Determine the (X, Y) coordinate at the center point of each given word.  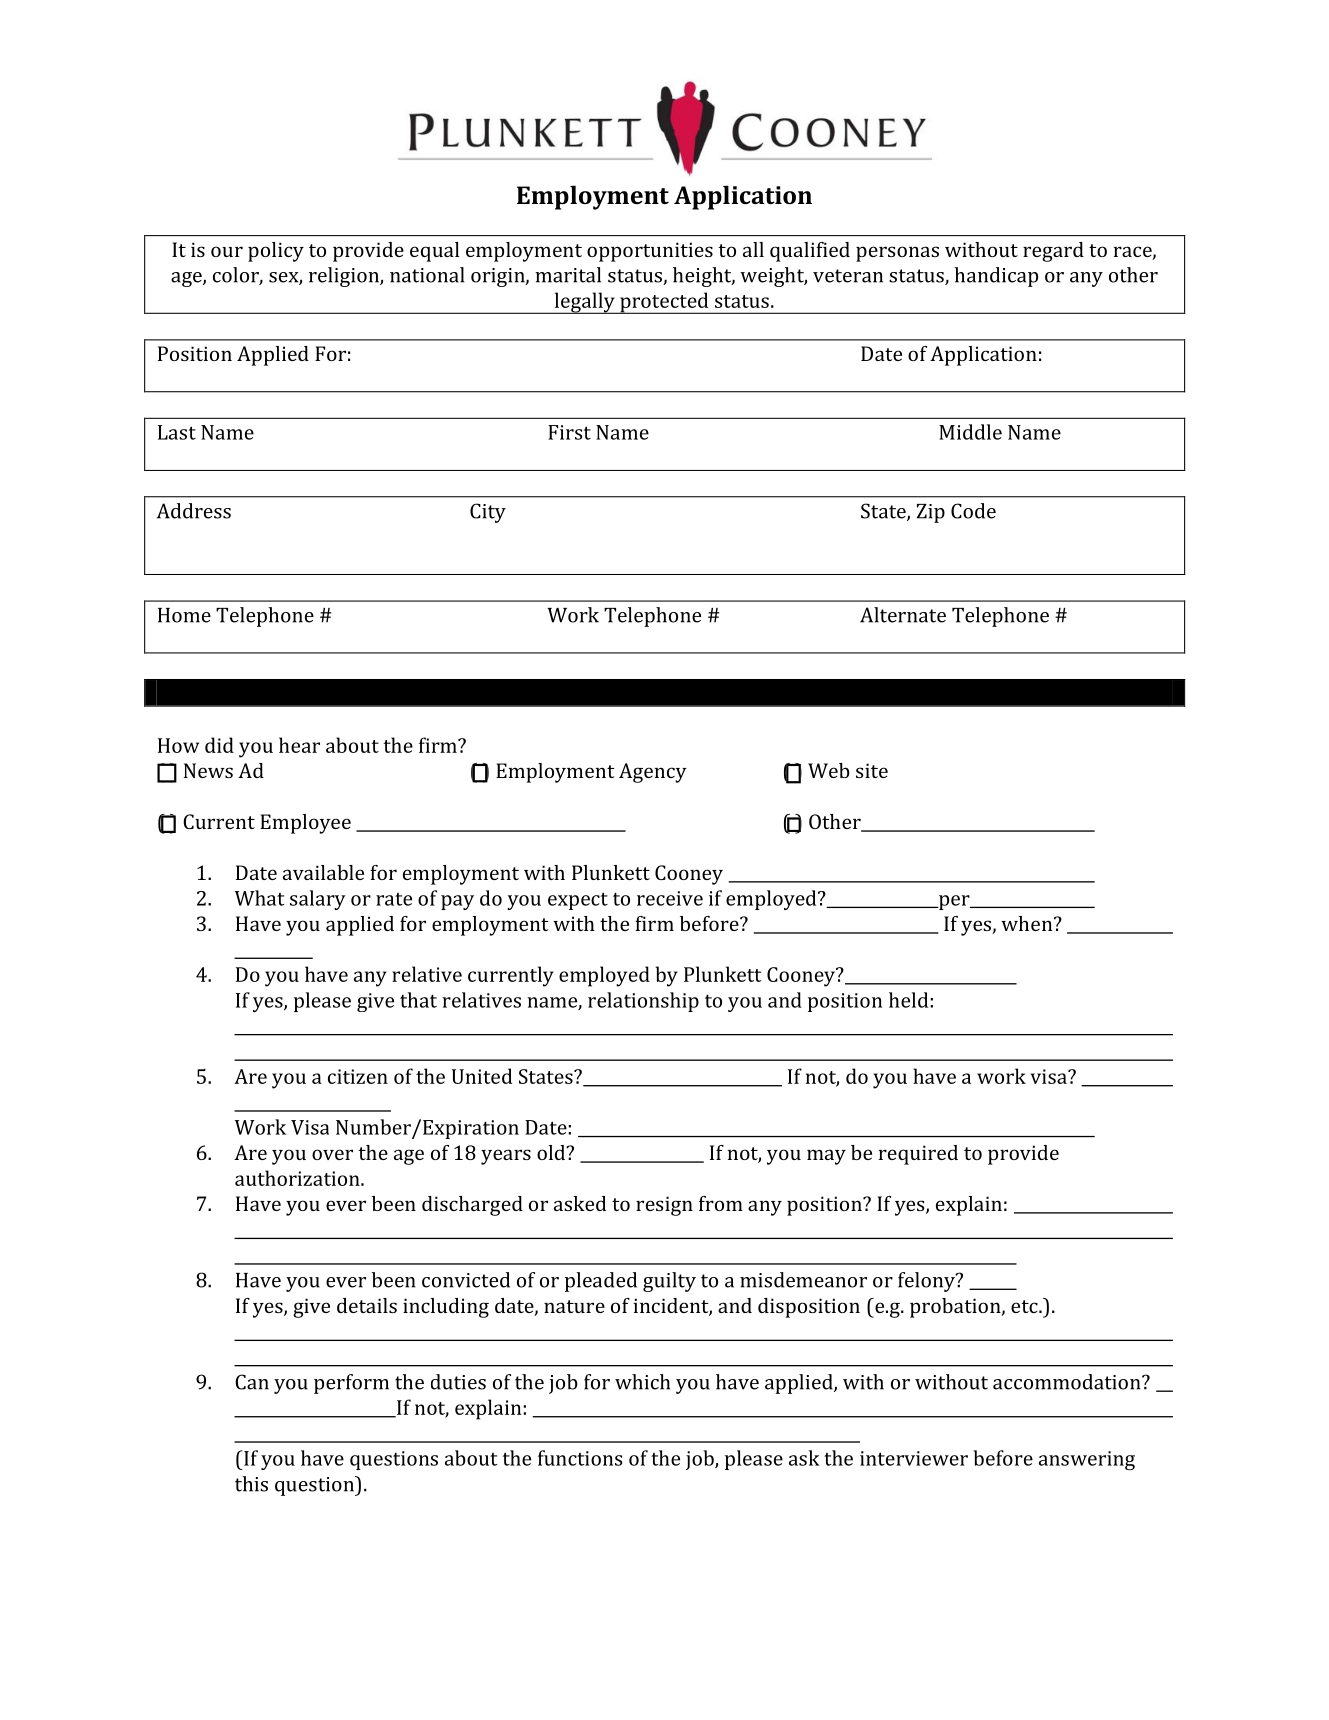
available (323, 872)
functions (580, 1458)
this (251, 1484)
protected (664, 303)
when (1028, 923)
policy (276, 252)
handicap (996, 277)
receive (670, 898)
